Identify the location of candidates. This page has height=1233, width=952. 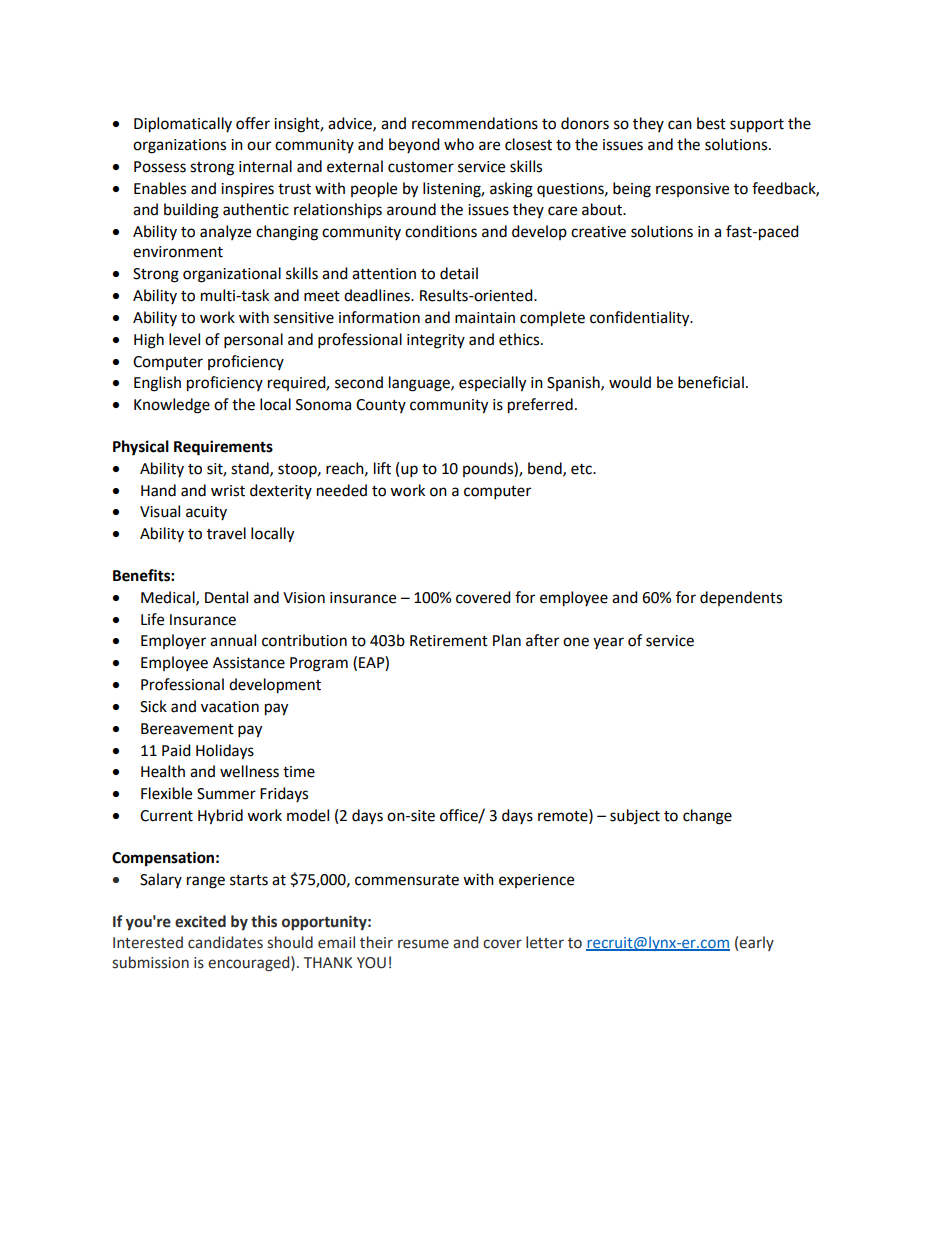
(225, 942).
